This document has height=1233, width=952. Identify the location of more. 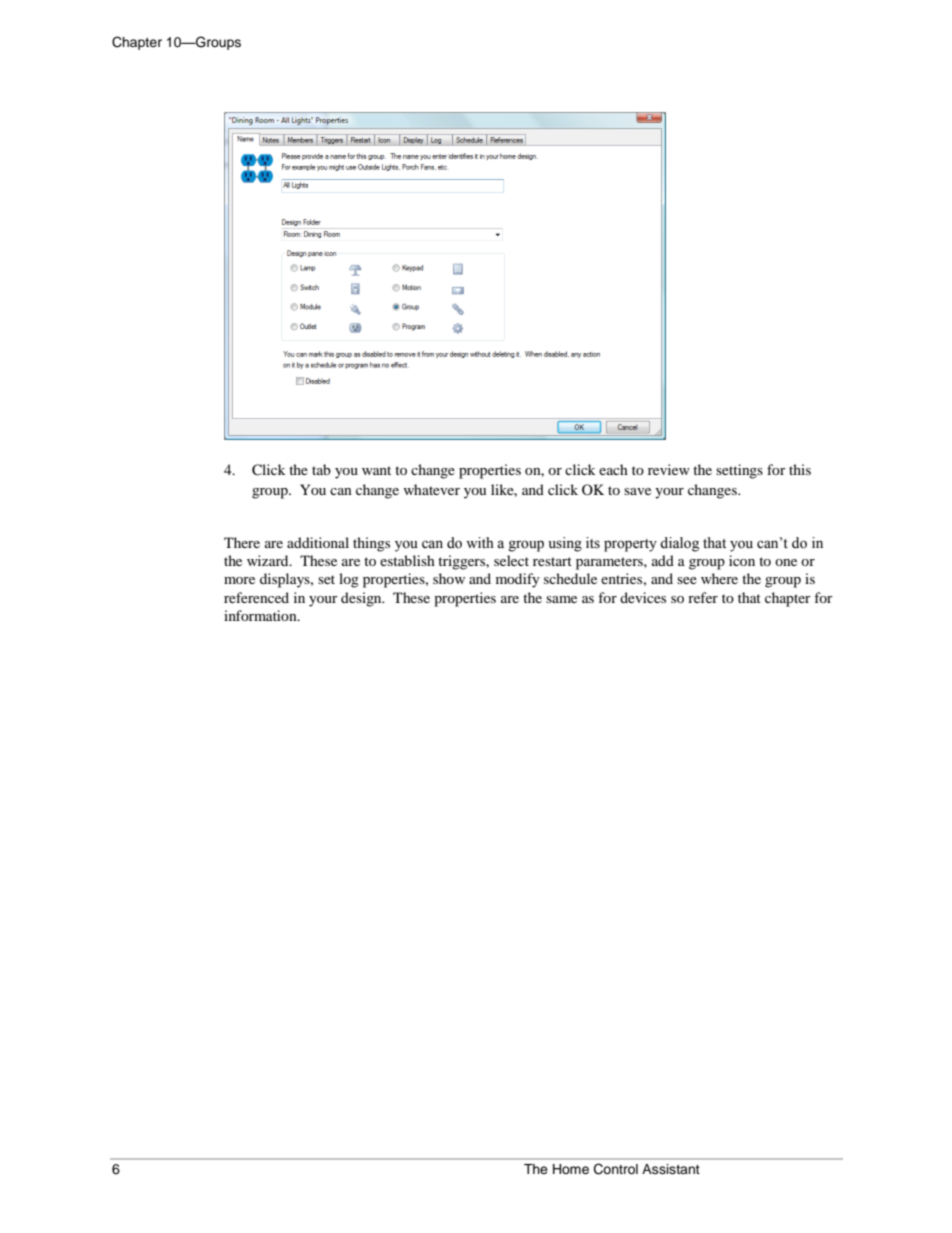
(239, 580).
